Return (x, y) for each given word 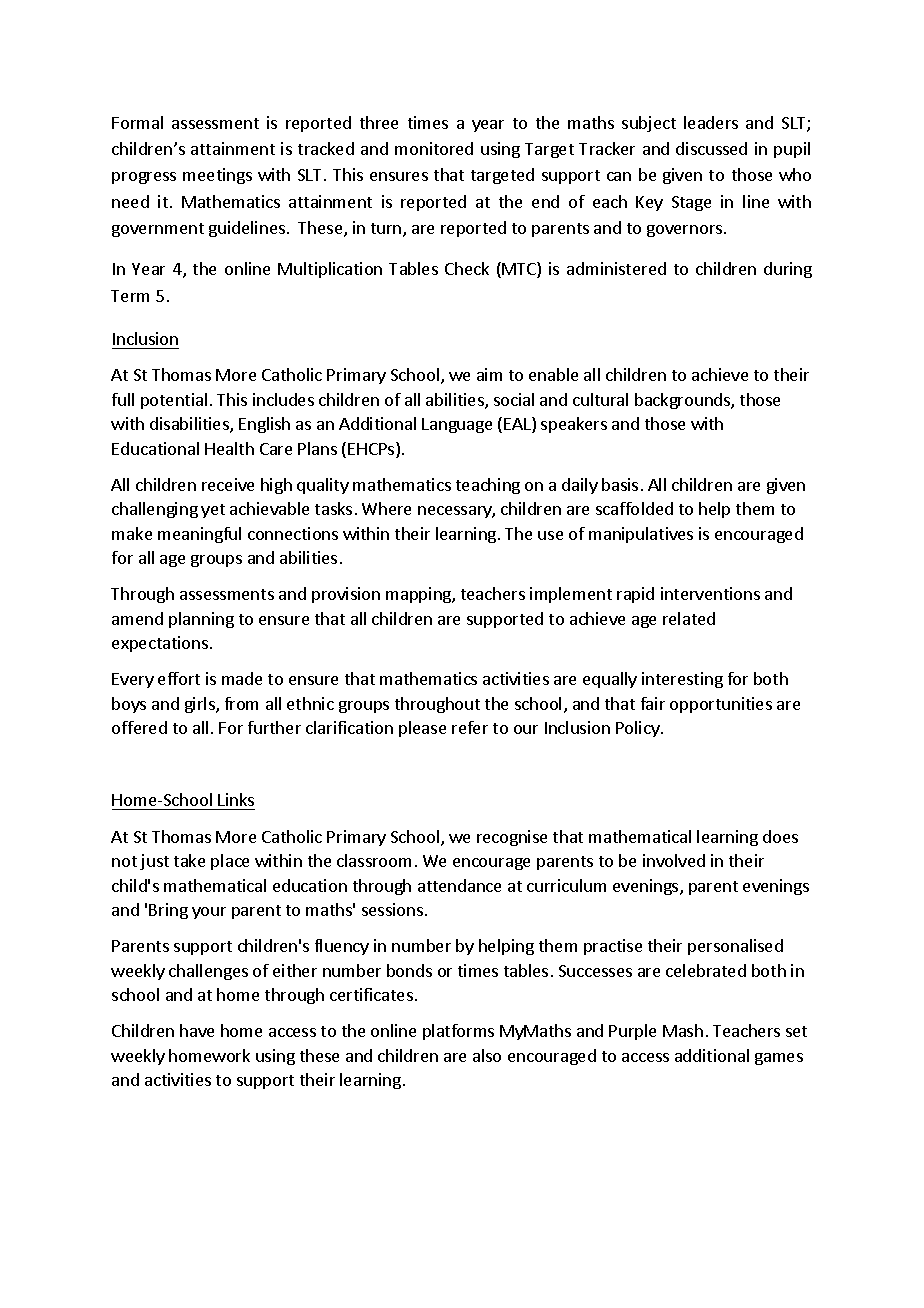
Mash (683, 1030)
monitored (434, 148)
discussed (711, 148)
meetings (217, 176)
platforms (458, 1032)
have (197, 1030)
